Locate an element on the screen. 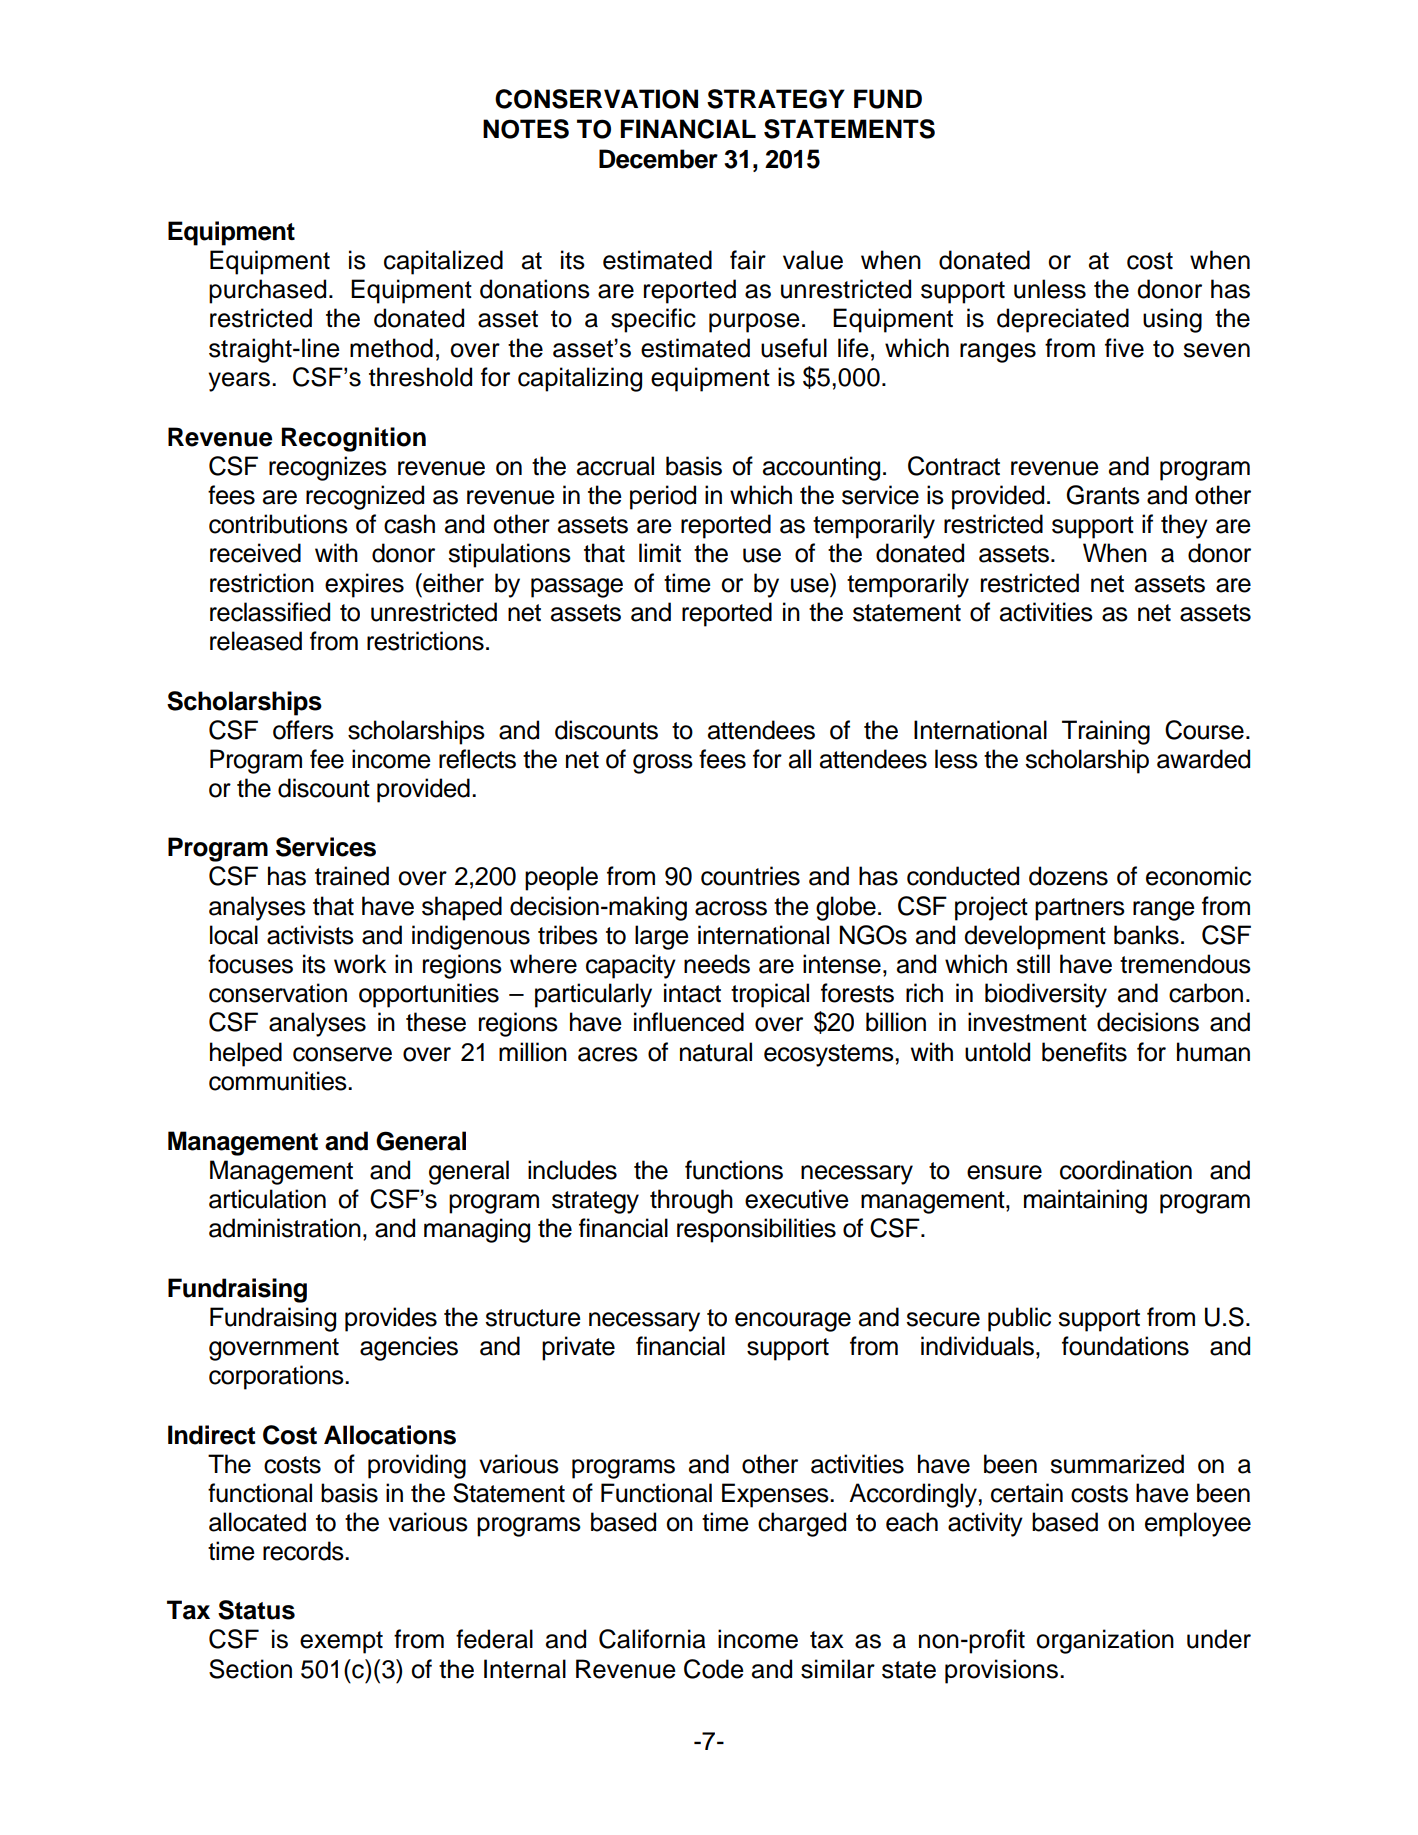 This screenshot has width=1418, height=1835. conserve is located at coordinates (342, 1054).
